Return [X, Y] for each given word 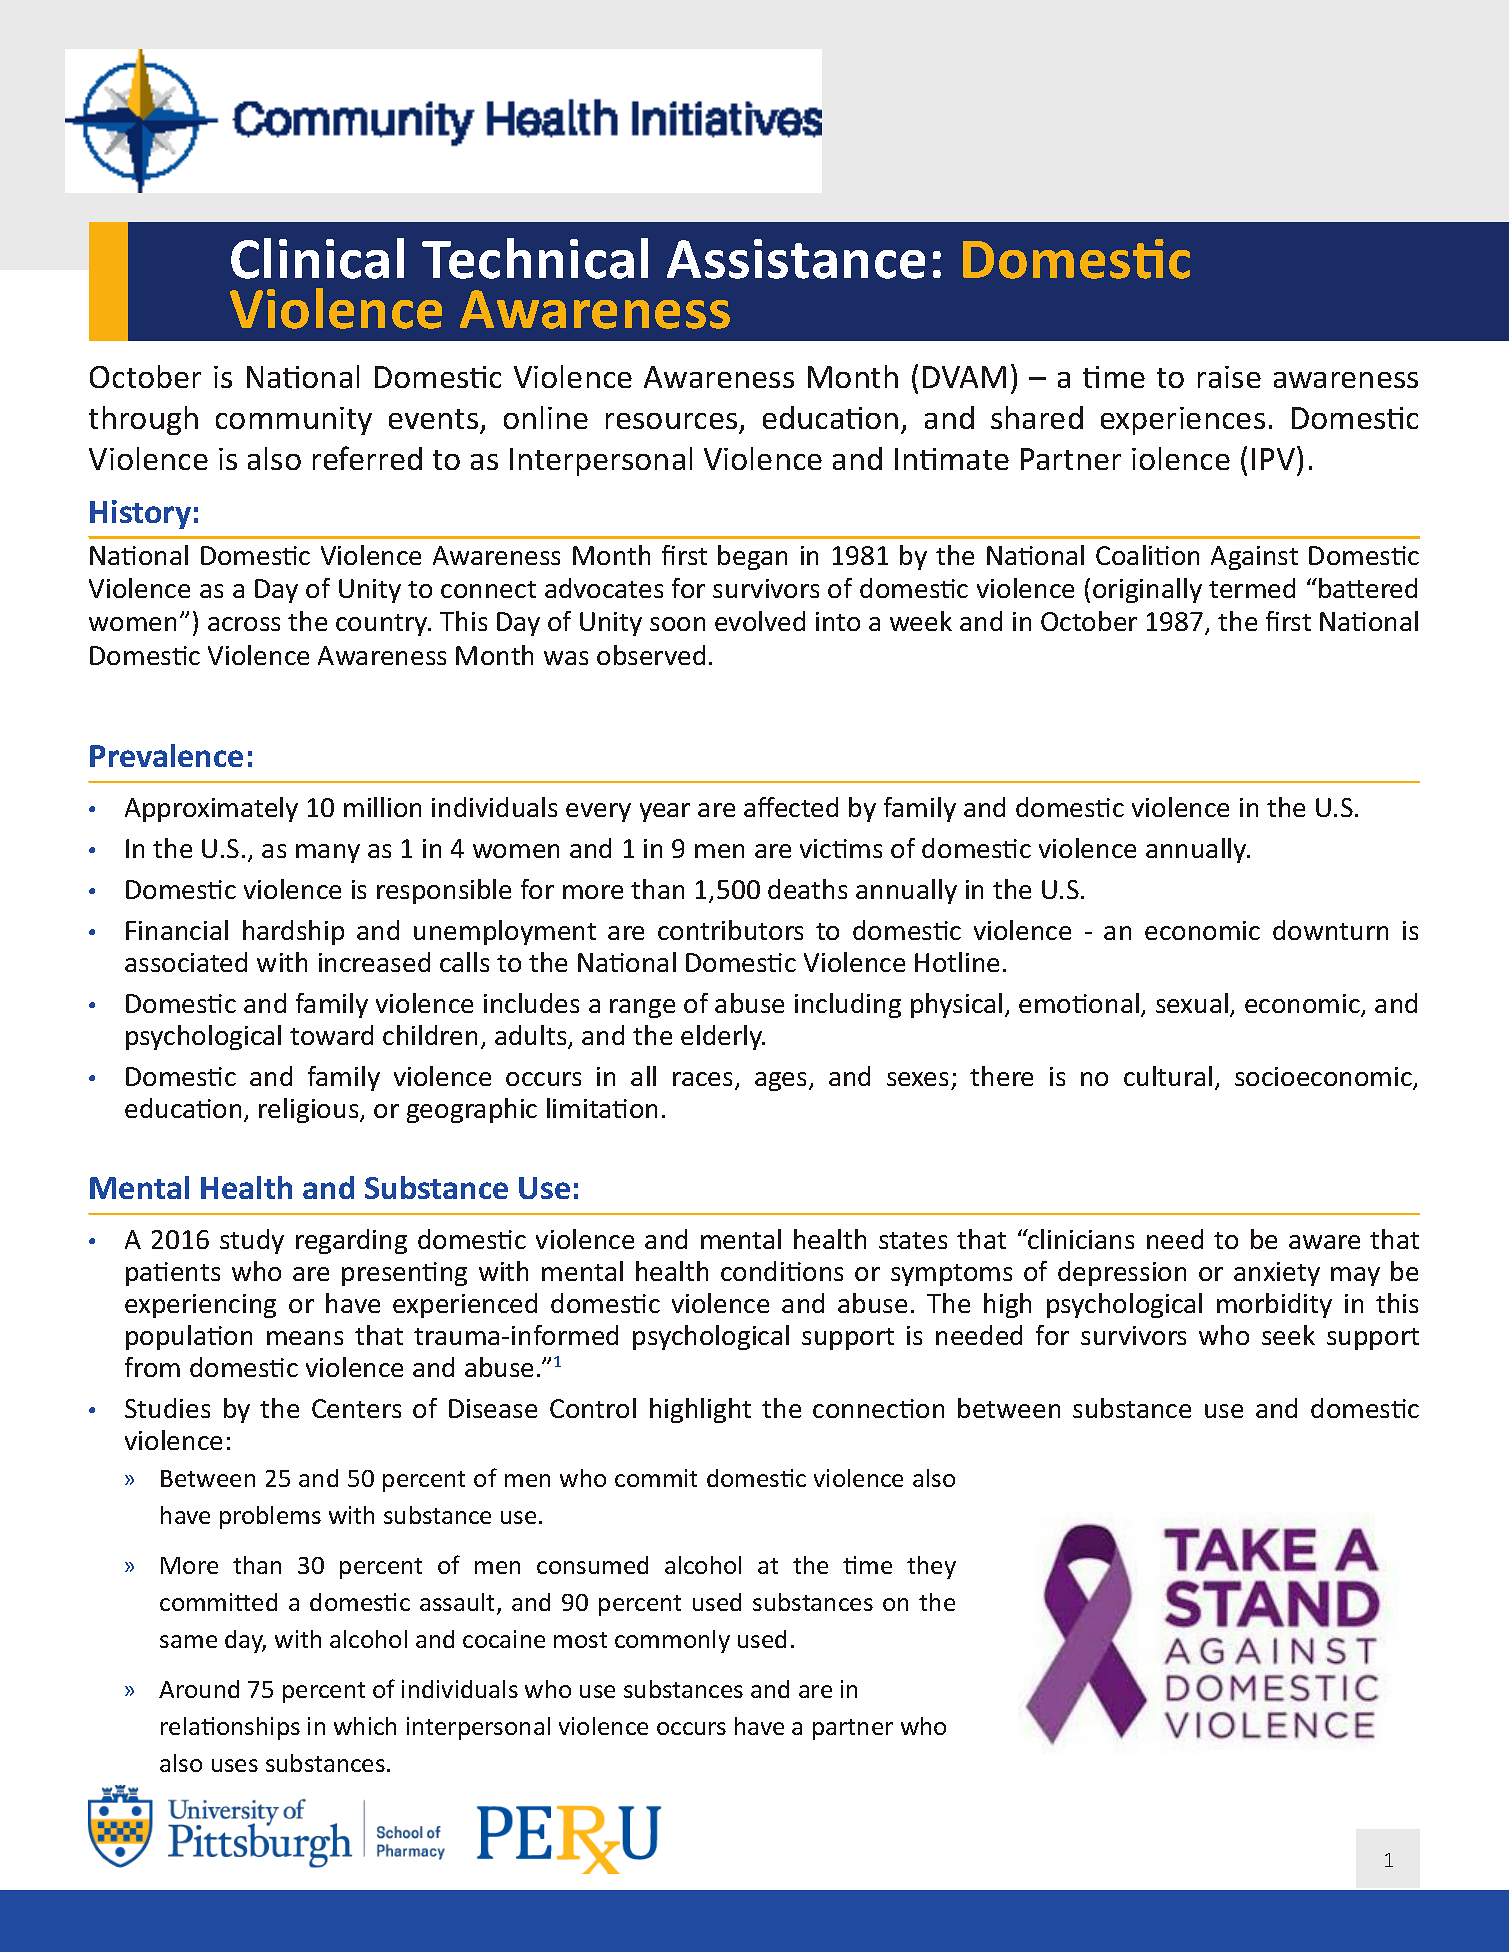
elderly [723, 1037]
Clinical [317, 258]
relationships [230, 1728]
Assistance [796, 259]
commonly [672, 1641]
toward [331, 1035]
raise [1229, 377]
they [931, 1567]
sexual [1192, 1003]
